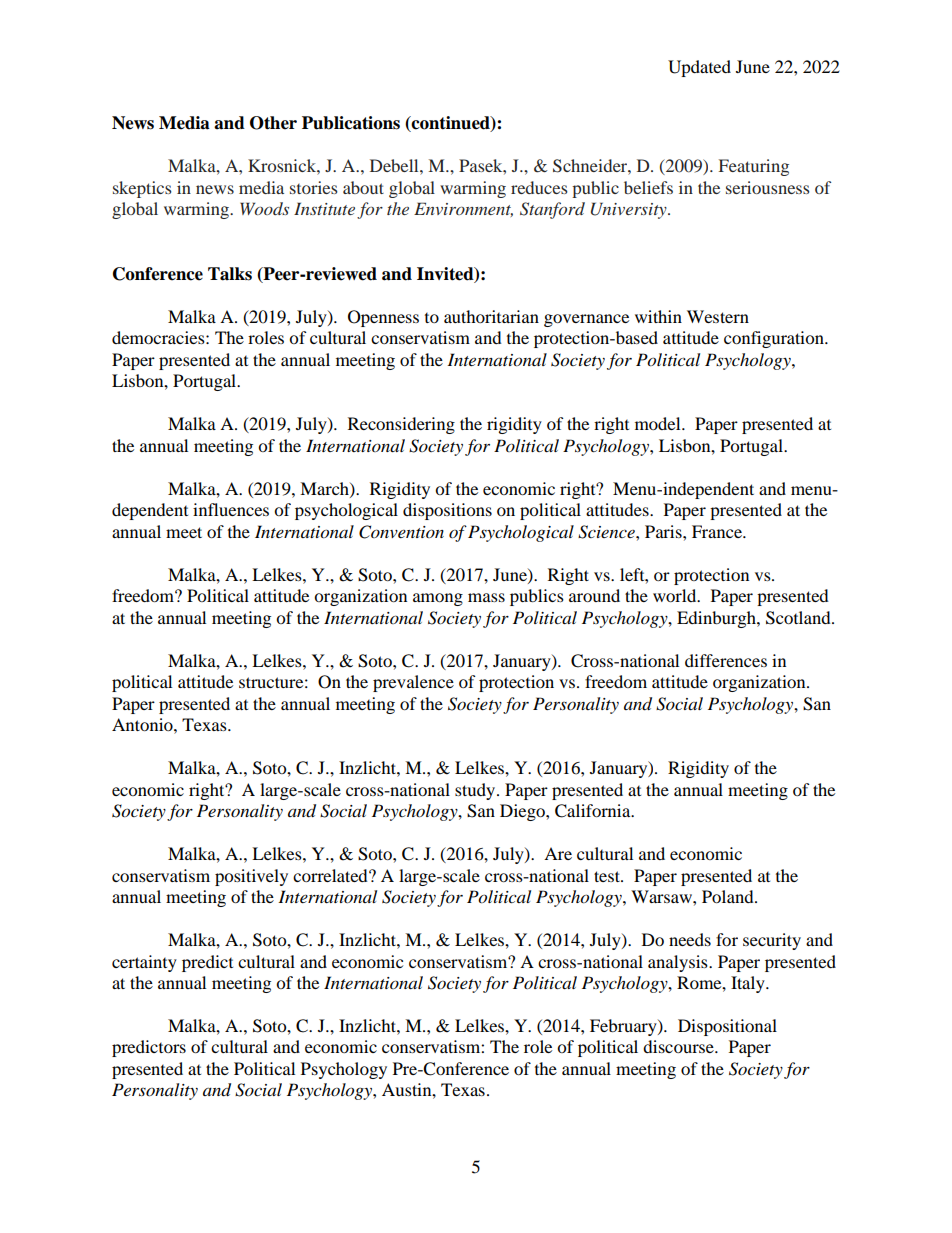  Describe the element at coordinates (539, 187) in the image. I see `reduces` at that location.
